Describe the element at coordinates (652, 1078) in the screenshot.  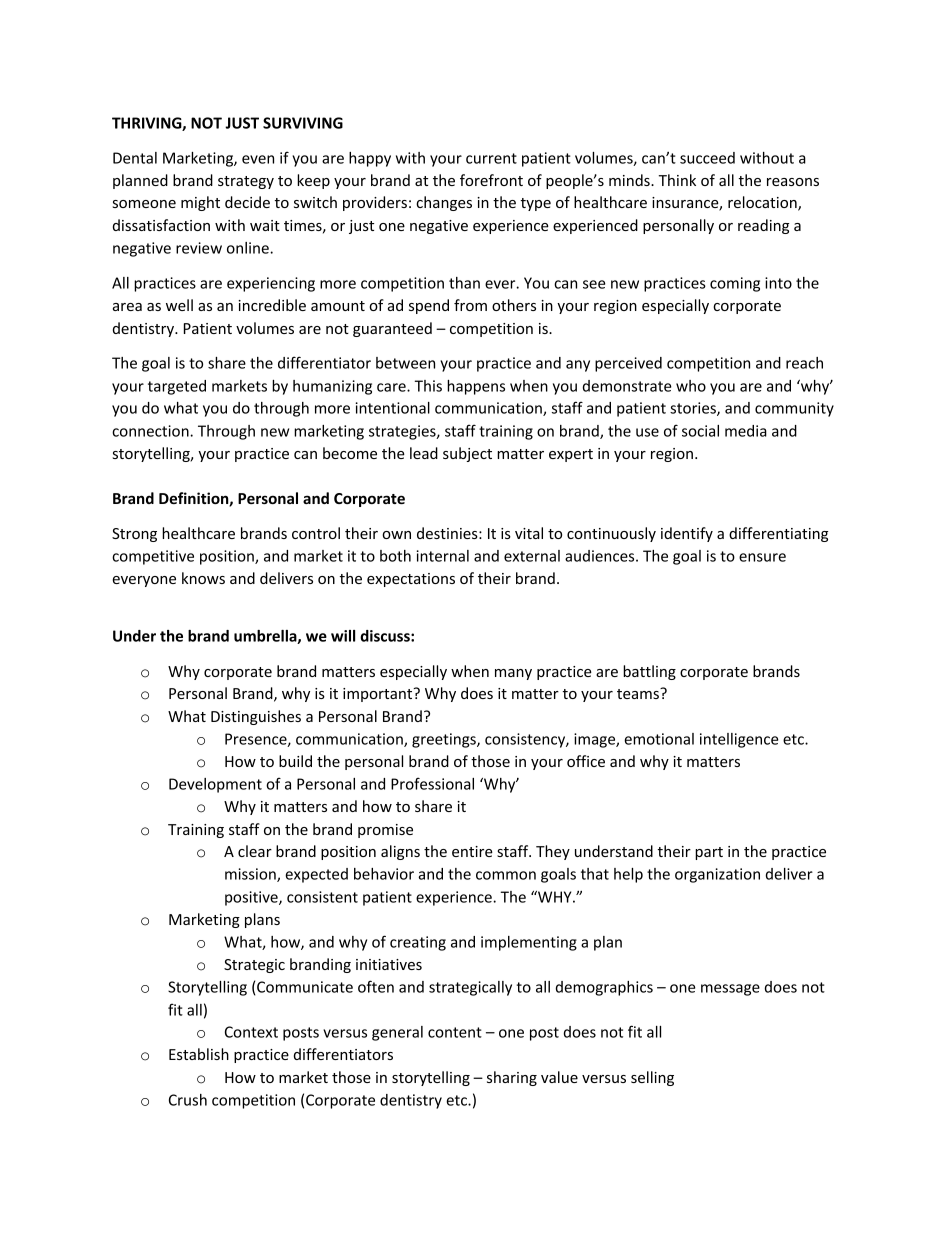
I see `selling` at that location.
